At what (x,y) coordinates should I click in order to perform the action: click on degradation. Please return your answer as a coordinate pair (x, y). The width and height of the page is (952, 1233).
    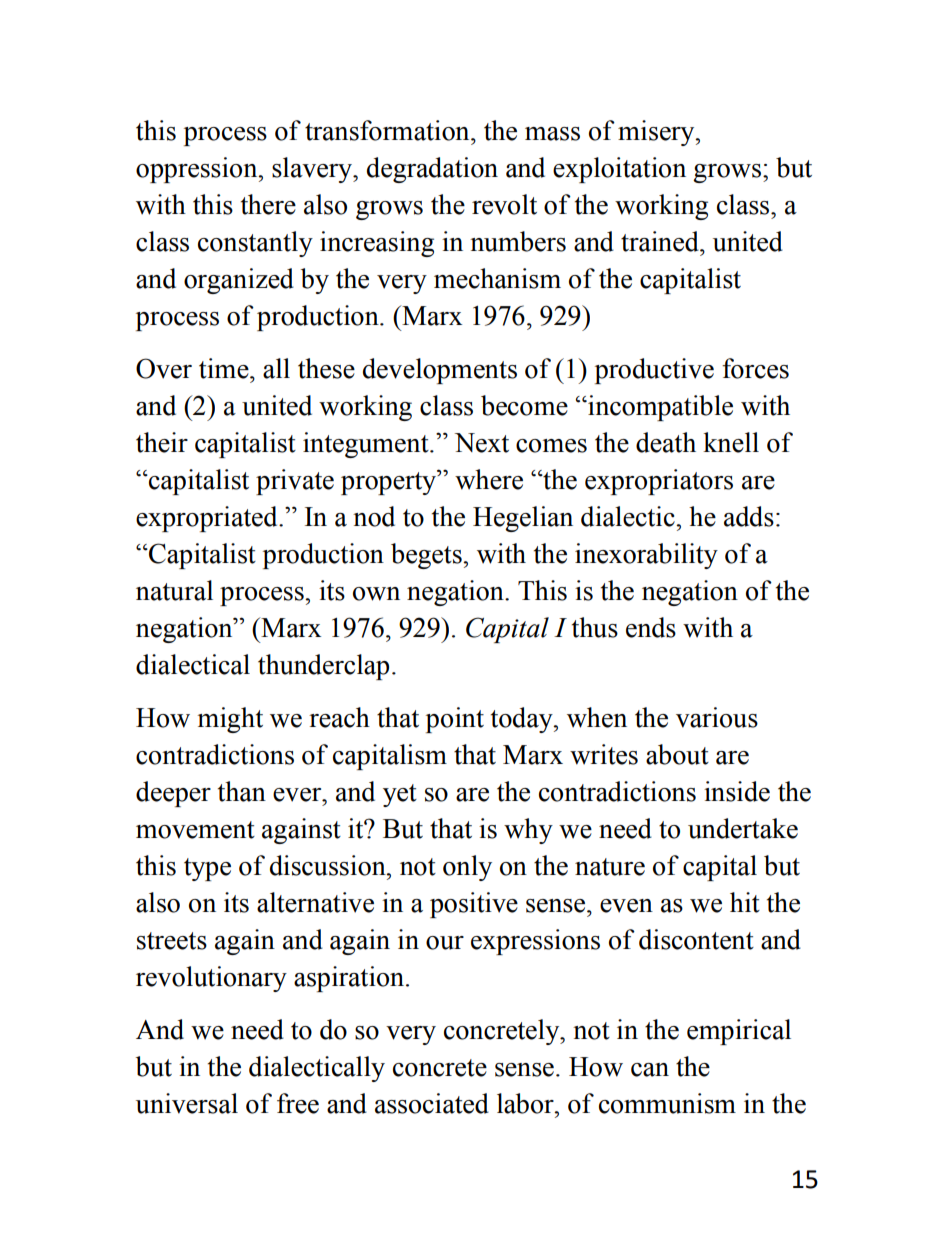
    Looking at the image, I should click on (432, 170).
